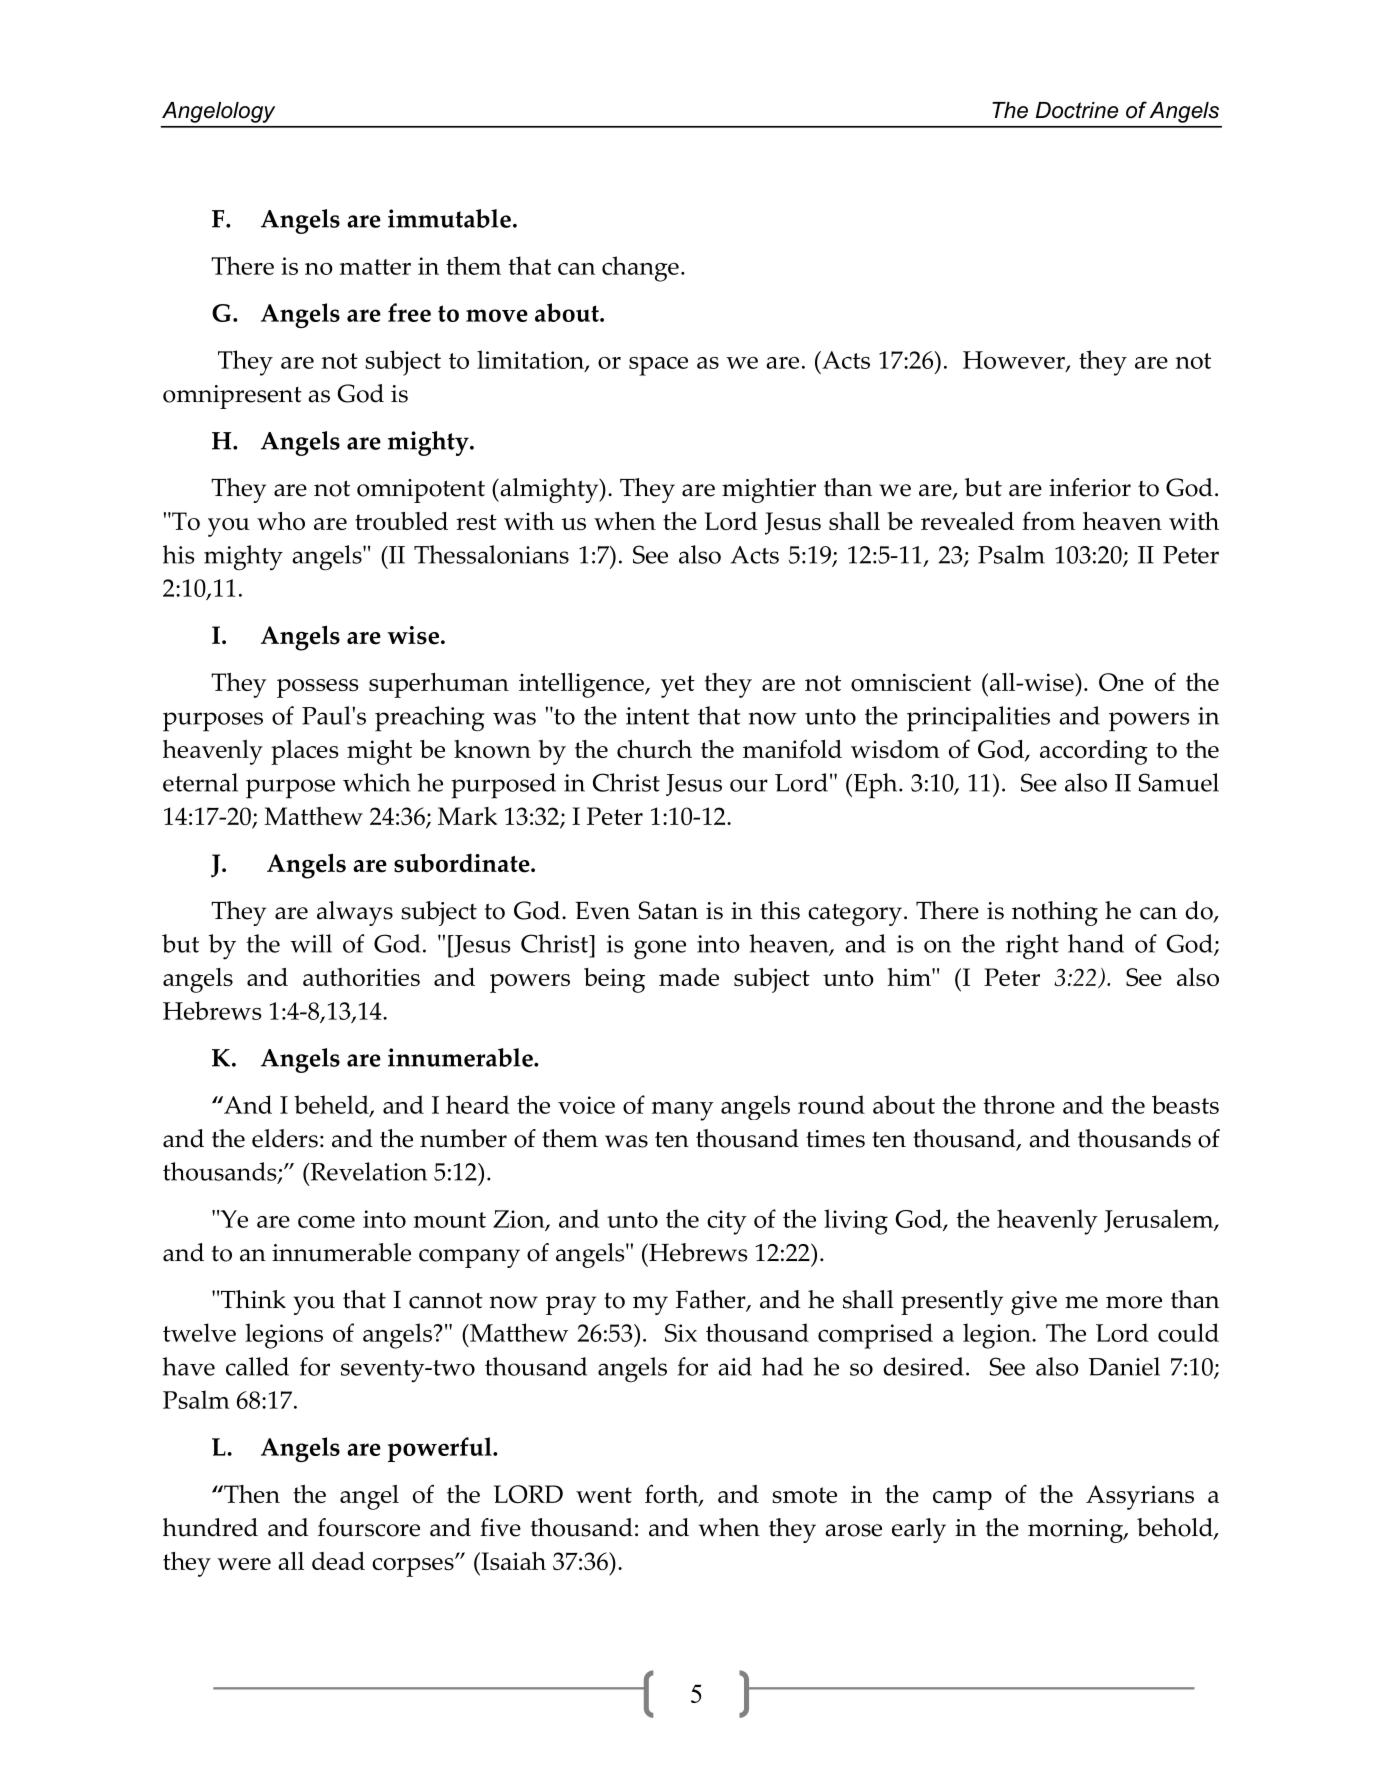 Image resolution: width=1382 pixels, height=1788 pixels. What do you see at coordinates (640, 269) in the page?
I see `change` at bounding box center [640, 269].
